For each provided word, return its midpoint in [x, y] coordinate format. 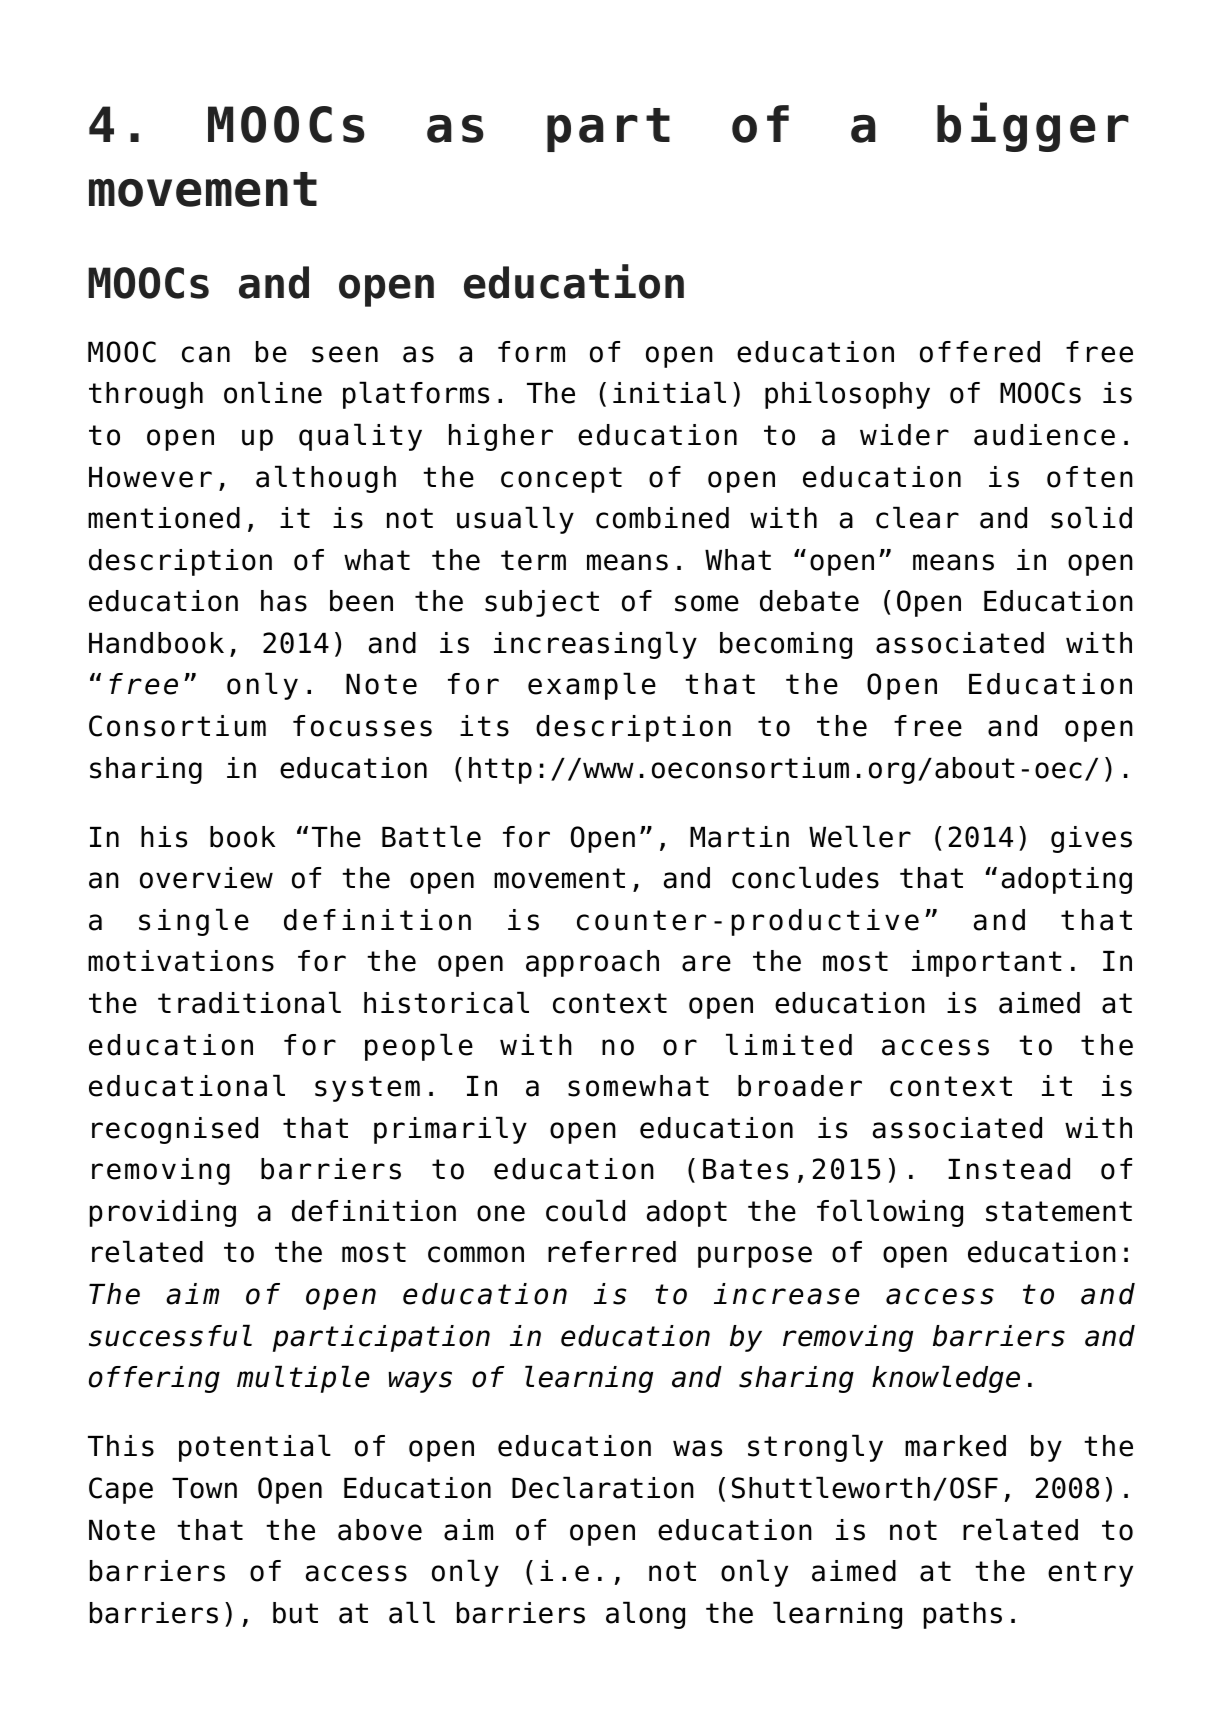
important [987, 963]
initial [669, 392]
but [295, 1613]
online [273, 392]
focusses [362, 726]
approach [592, 963]
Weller [860, 836]
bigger [1033, 127]
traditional [249, 1002]
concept [561, 480]
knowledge [946, 1379]
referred [612, 1252]
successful [170, 1335]
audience [1044, 435]
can [206, 354]
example [592, 686]
